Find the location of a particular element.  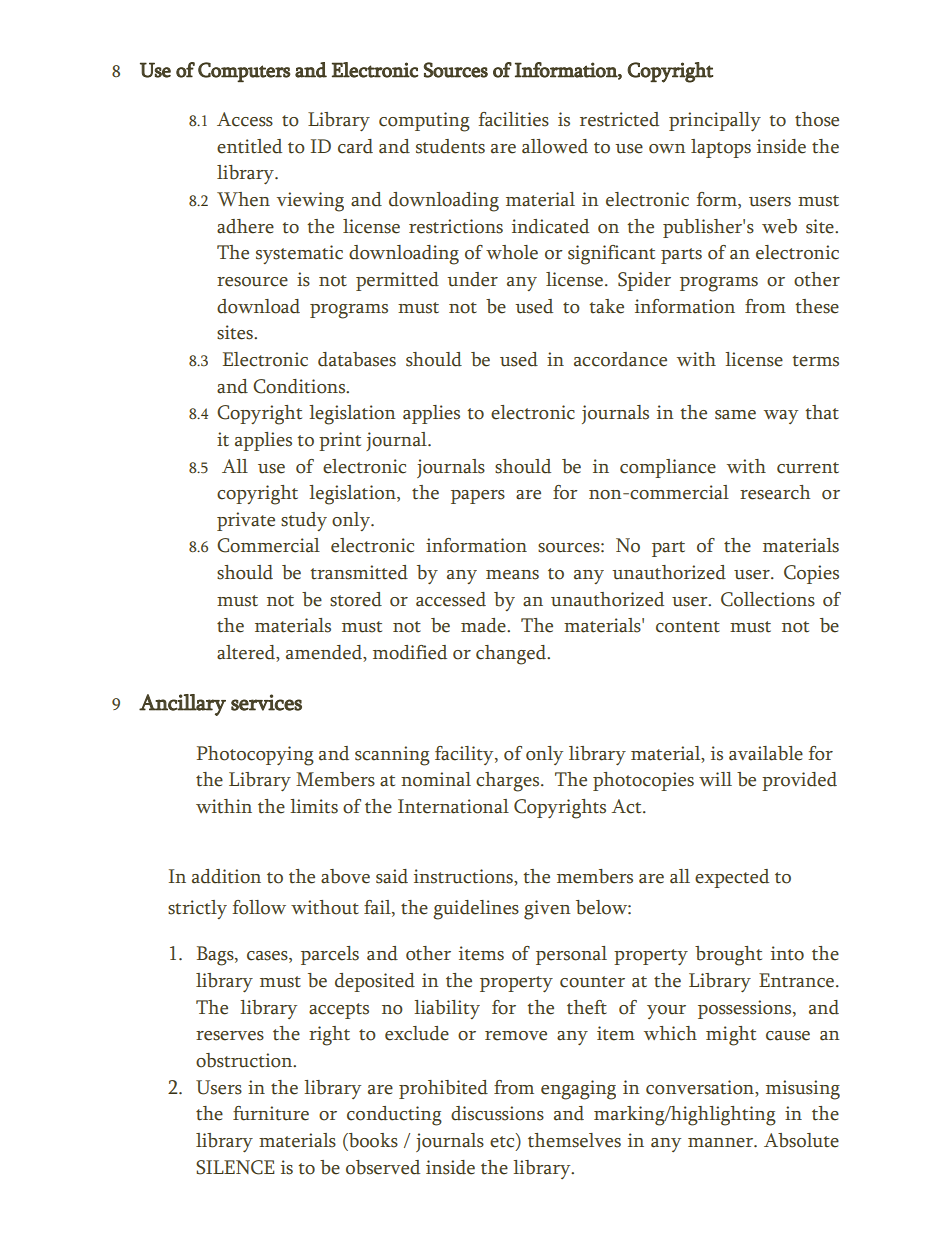

services is located at coordinates (266, 702).
